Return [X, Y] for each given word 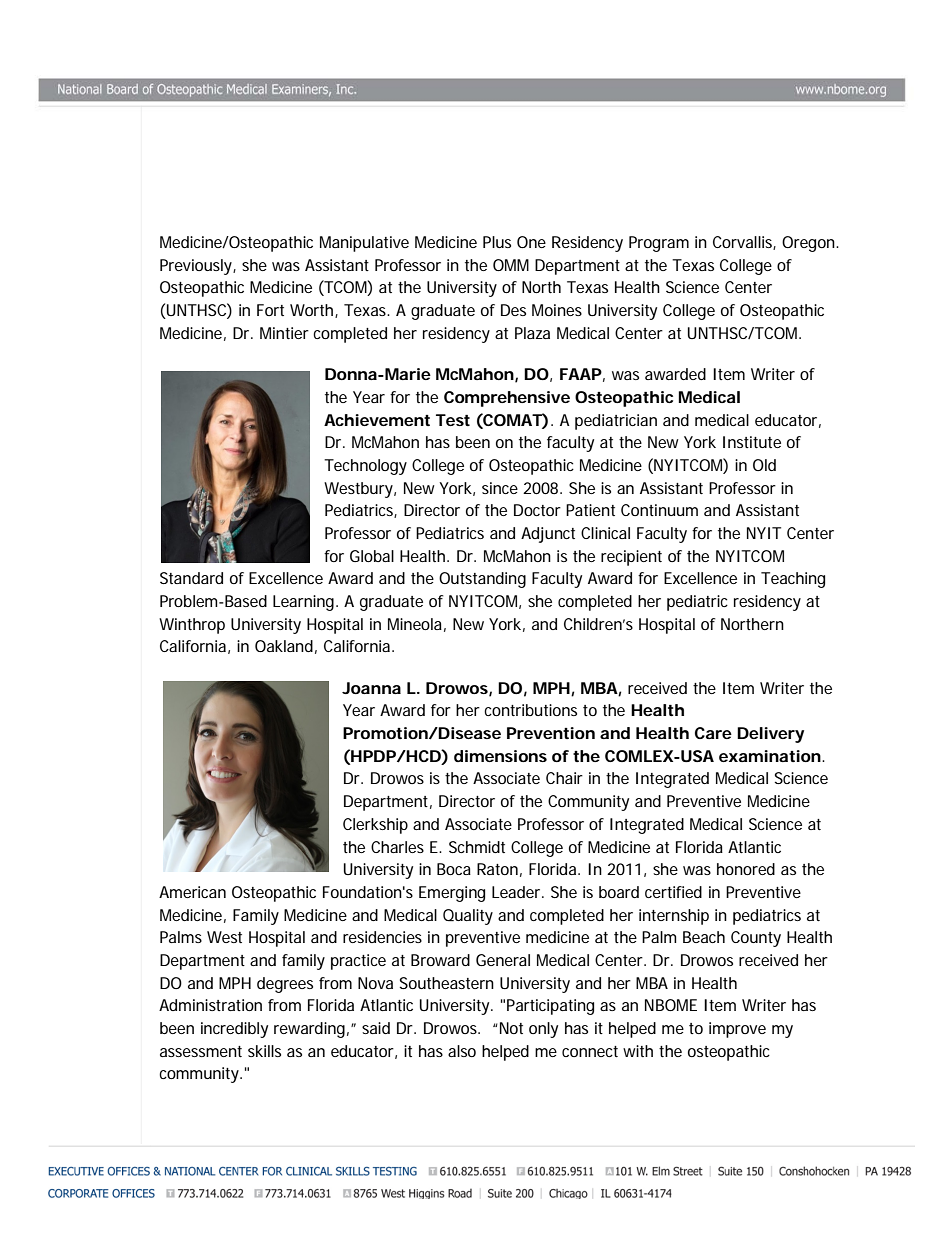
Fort [270, 310]
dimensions [500, 756]
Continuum [659, 510]
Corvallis [744, 243]
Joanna [371, 688]
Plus [497, 242]
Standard [191, 578]
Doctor [537, 510]
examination [770, 756]
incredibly [234, 1030]
